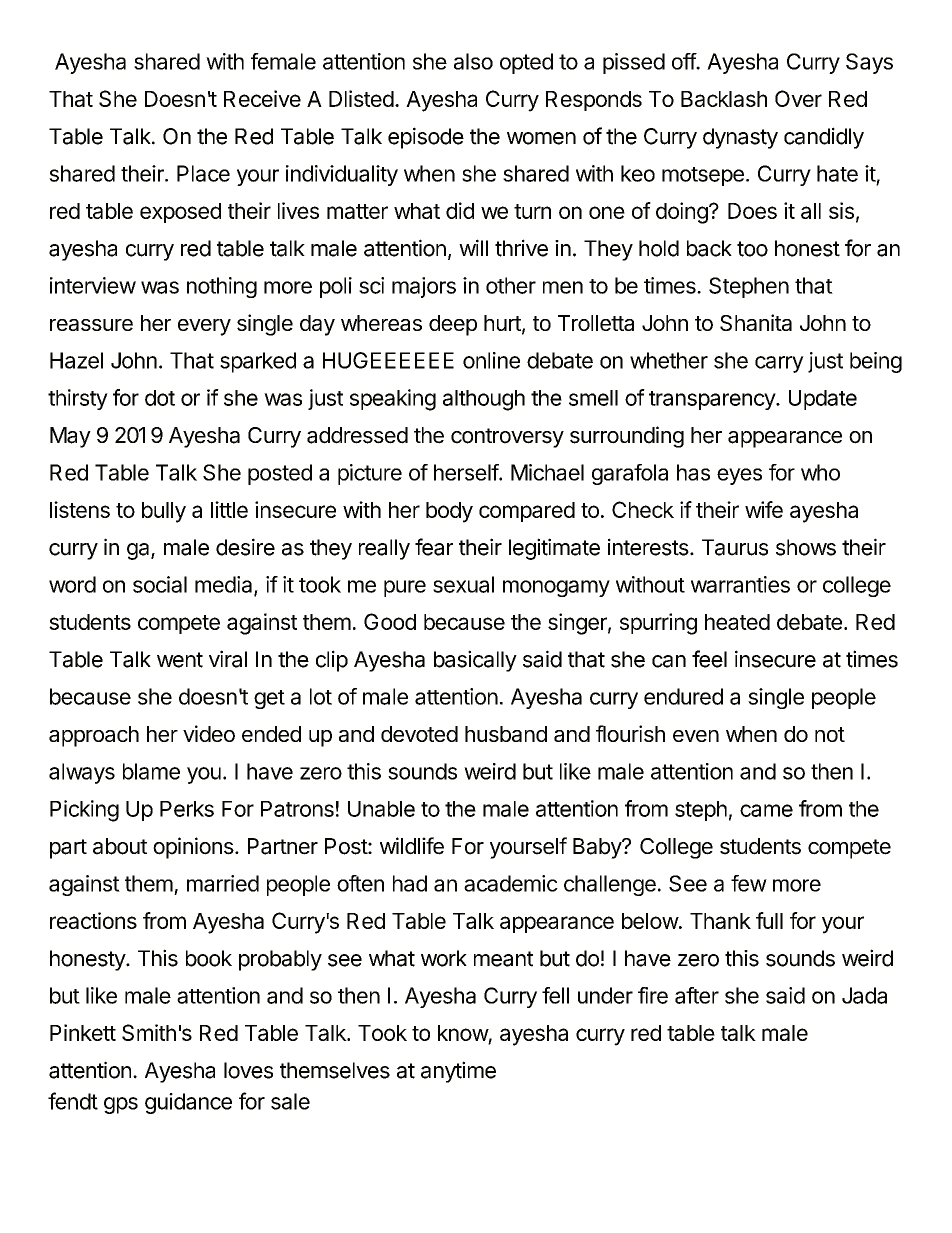 Image resolution: width=952 pixels, height=1233 pixels. Describe the element at coordinates (475, 661) in the screenshot. I see `basically` at that location.
